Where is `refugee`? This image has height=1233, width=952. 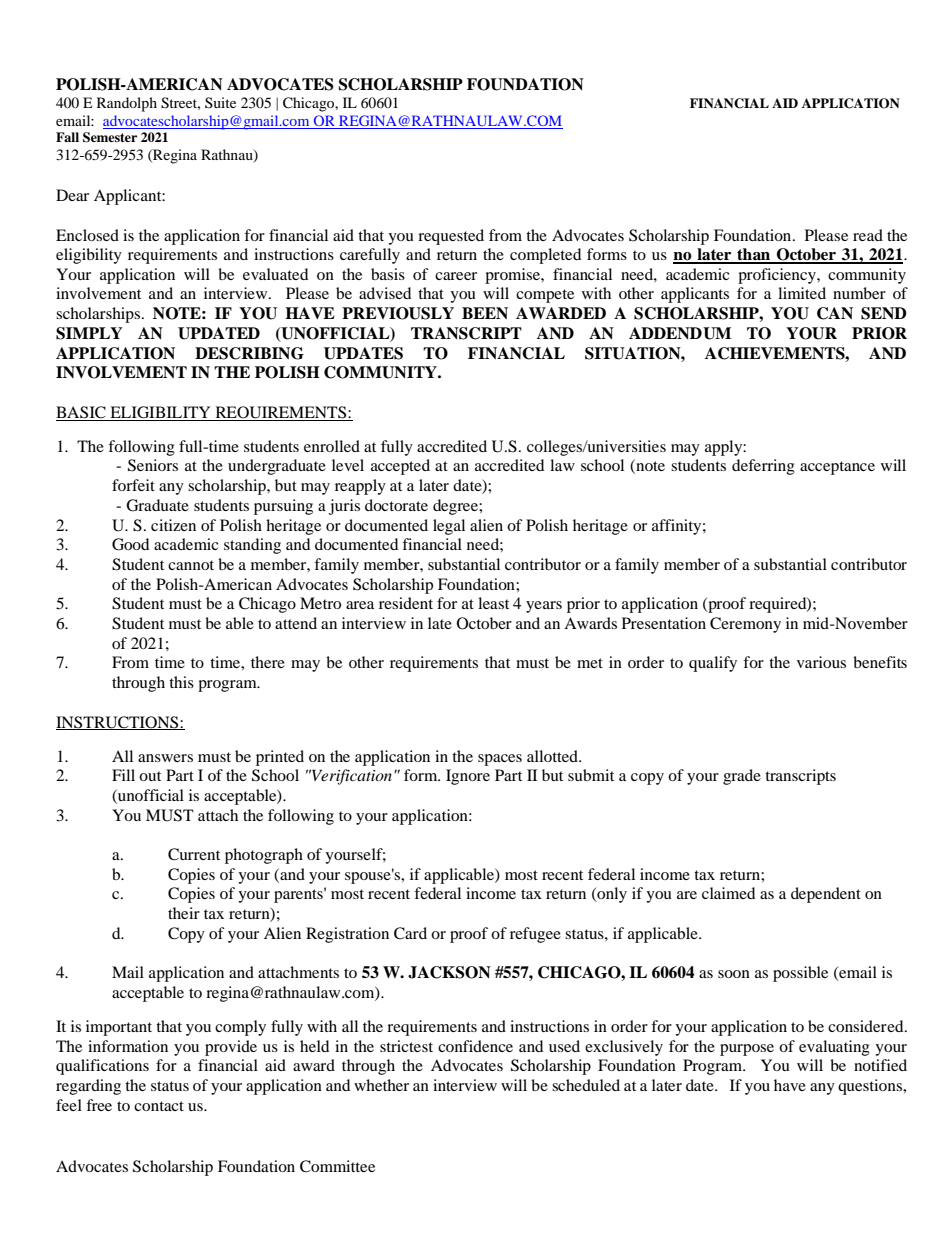 refugee is located at coordinates (535, 935).
